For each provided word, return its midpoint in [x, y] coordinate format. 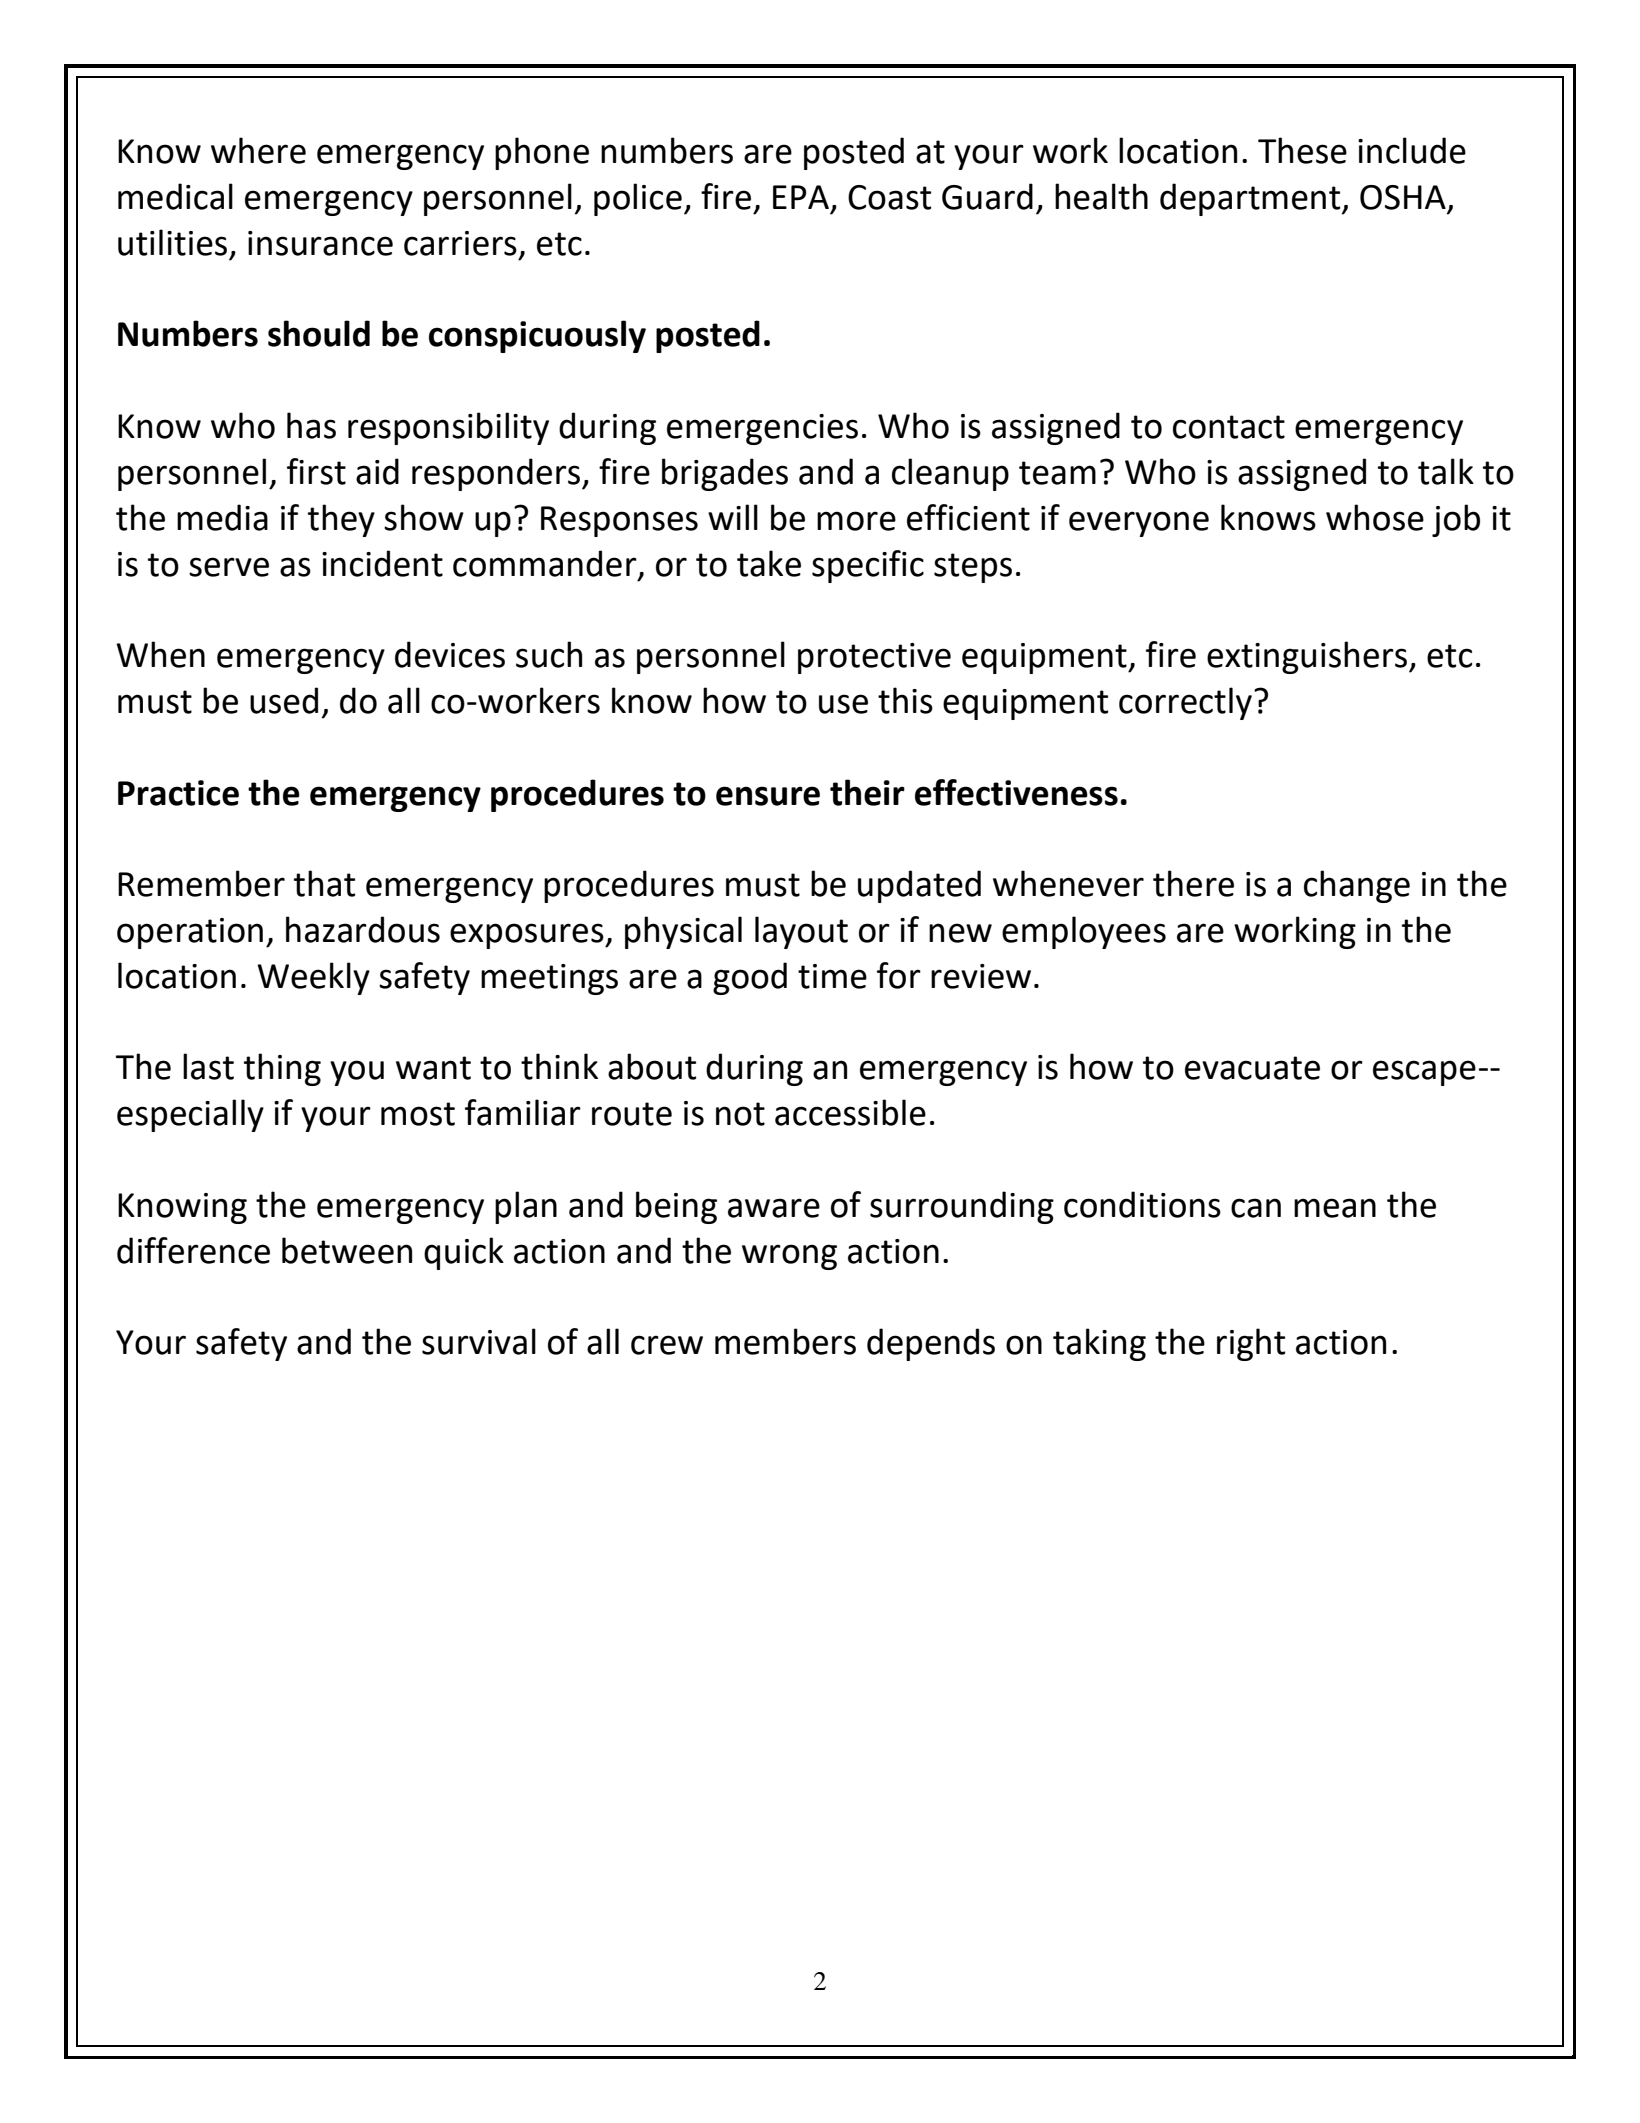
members [785, 1341]
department [1251, 199]
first [316, 471]
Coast [889, 197]
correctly [1185, 703]
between [347, 1250]
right [1251, 1344]
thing [282, 1069]
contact [1229, 427]
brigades [725, 474]
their [867, 792]
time [832, 976]
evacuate [1252, 1068]
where [258, 150]
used [284, 700]
